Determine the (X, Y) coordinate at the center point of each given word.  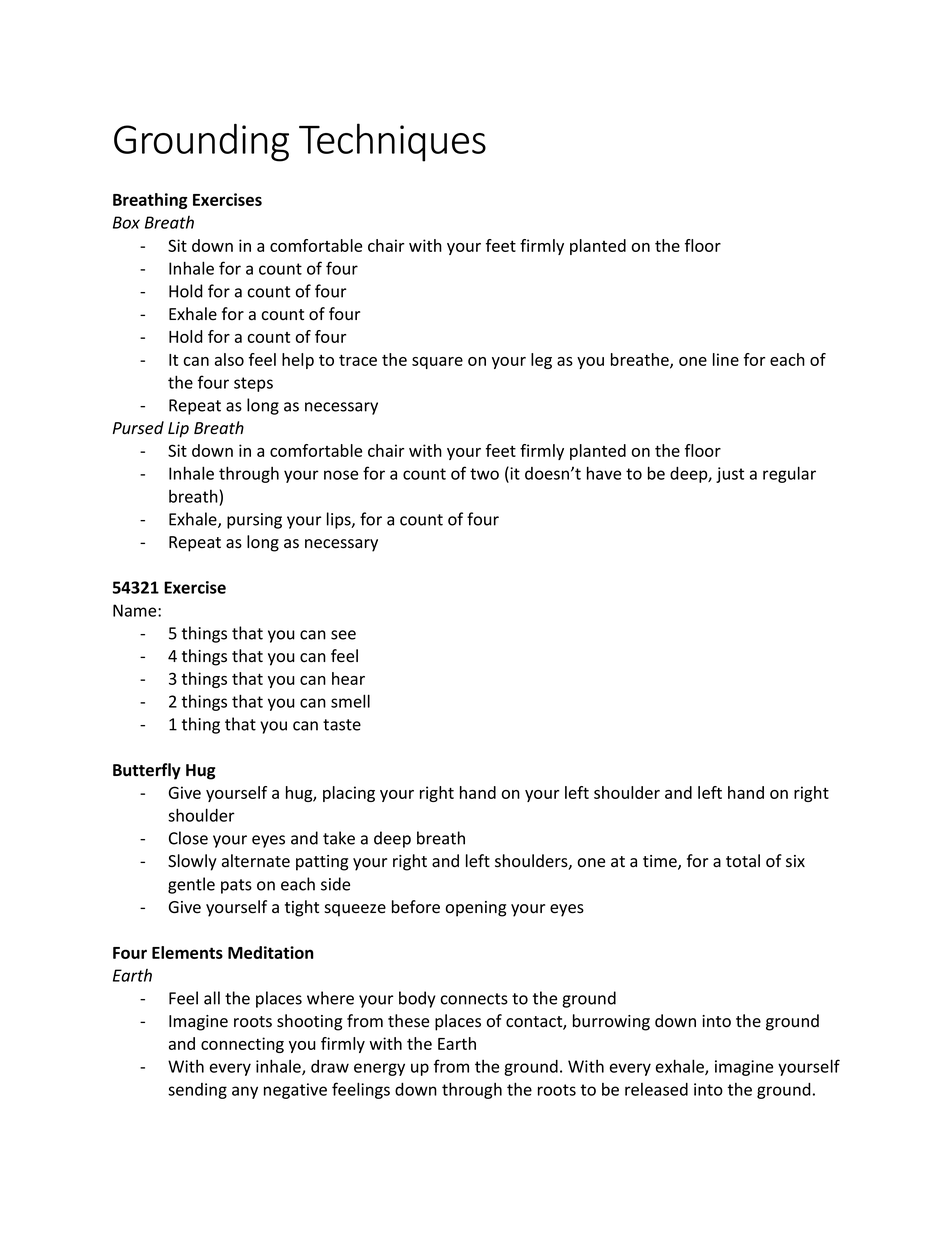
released (656, 1089)
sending (197, 1091)
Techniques (392, 142)
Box (126, 222)
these (408, 1021)
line (726, 359)
